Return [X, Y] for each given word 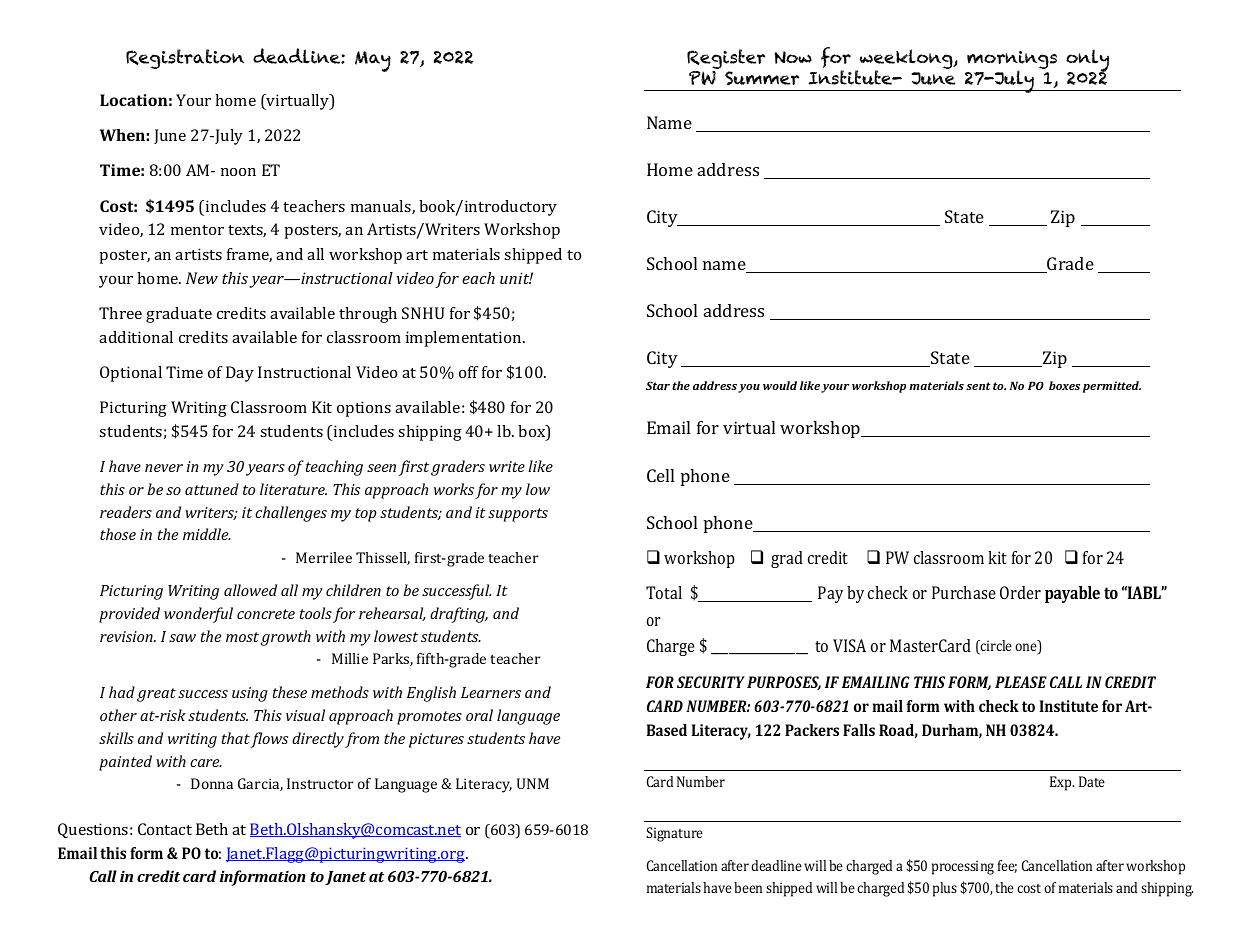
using [250, 694]
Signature [674, 834]
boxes [1064, 385]
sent [978, 386]
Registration [185, 59]
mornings [1012, 61]
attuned [212, 489]
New [202, 278]
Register [726, 60]
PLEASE [1021, 682]
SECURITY [711, 682]
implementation [465, 339]
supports [518, 515]
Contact [165, 829]
